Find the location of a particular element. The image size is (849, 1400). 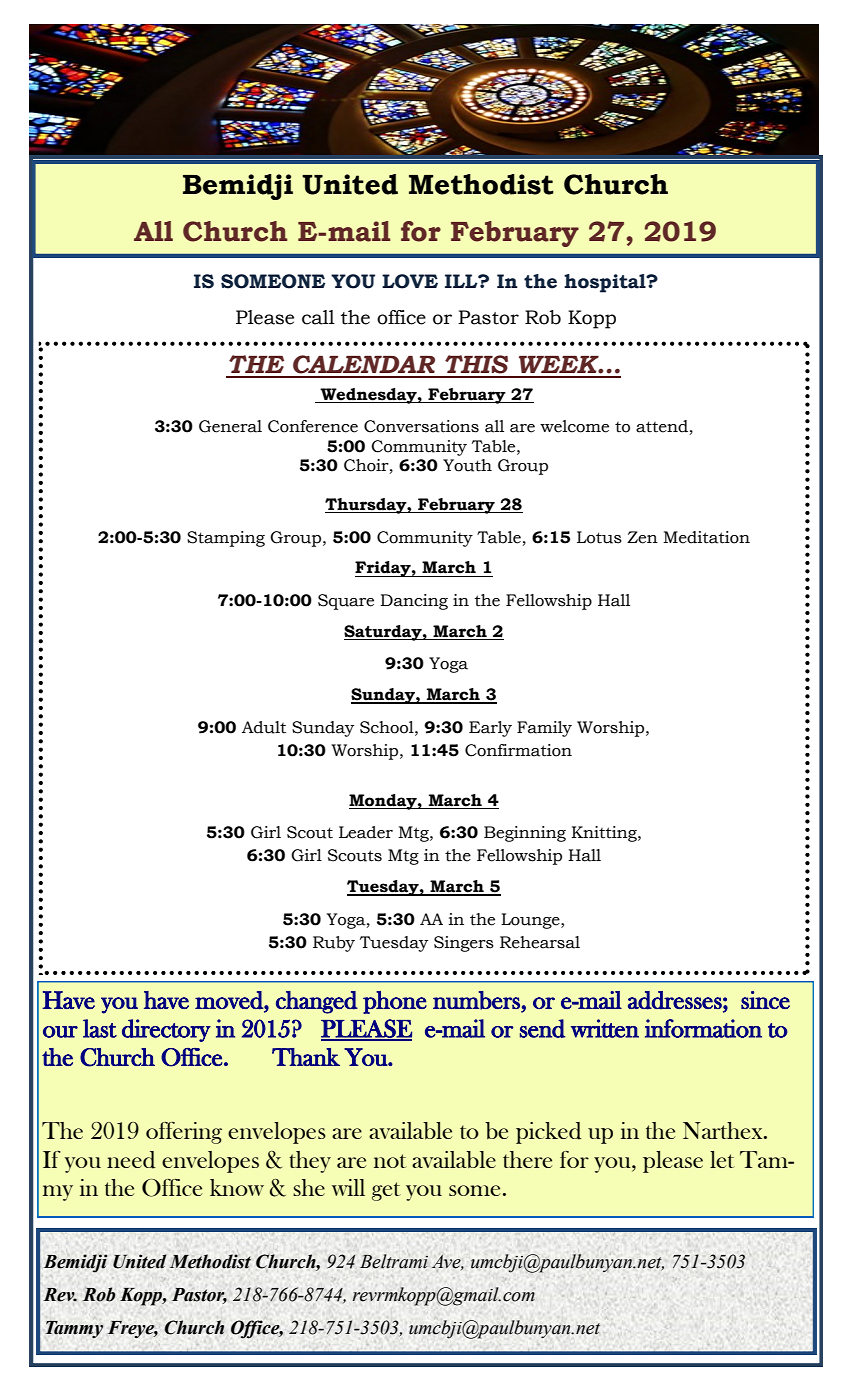

phone is located at coordinates (395, 1002).
